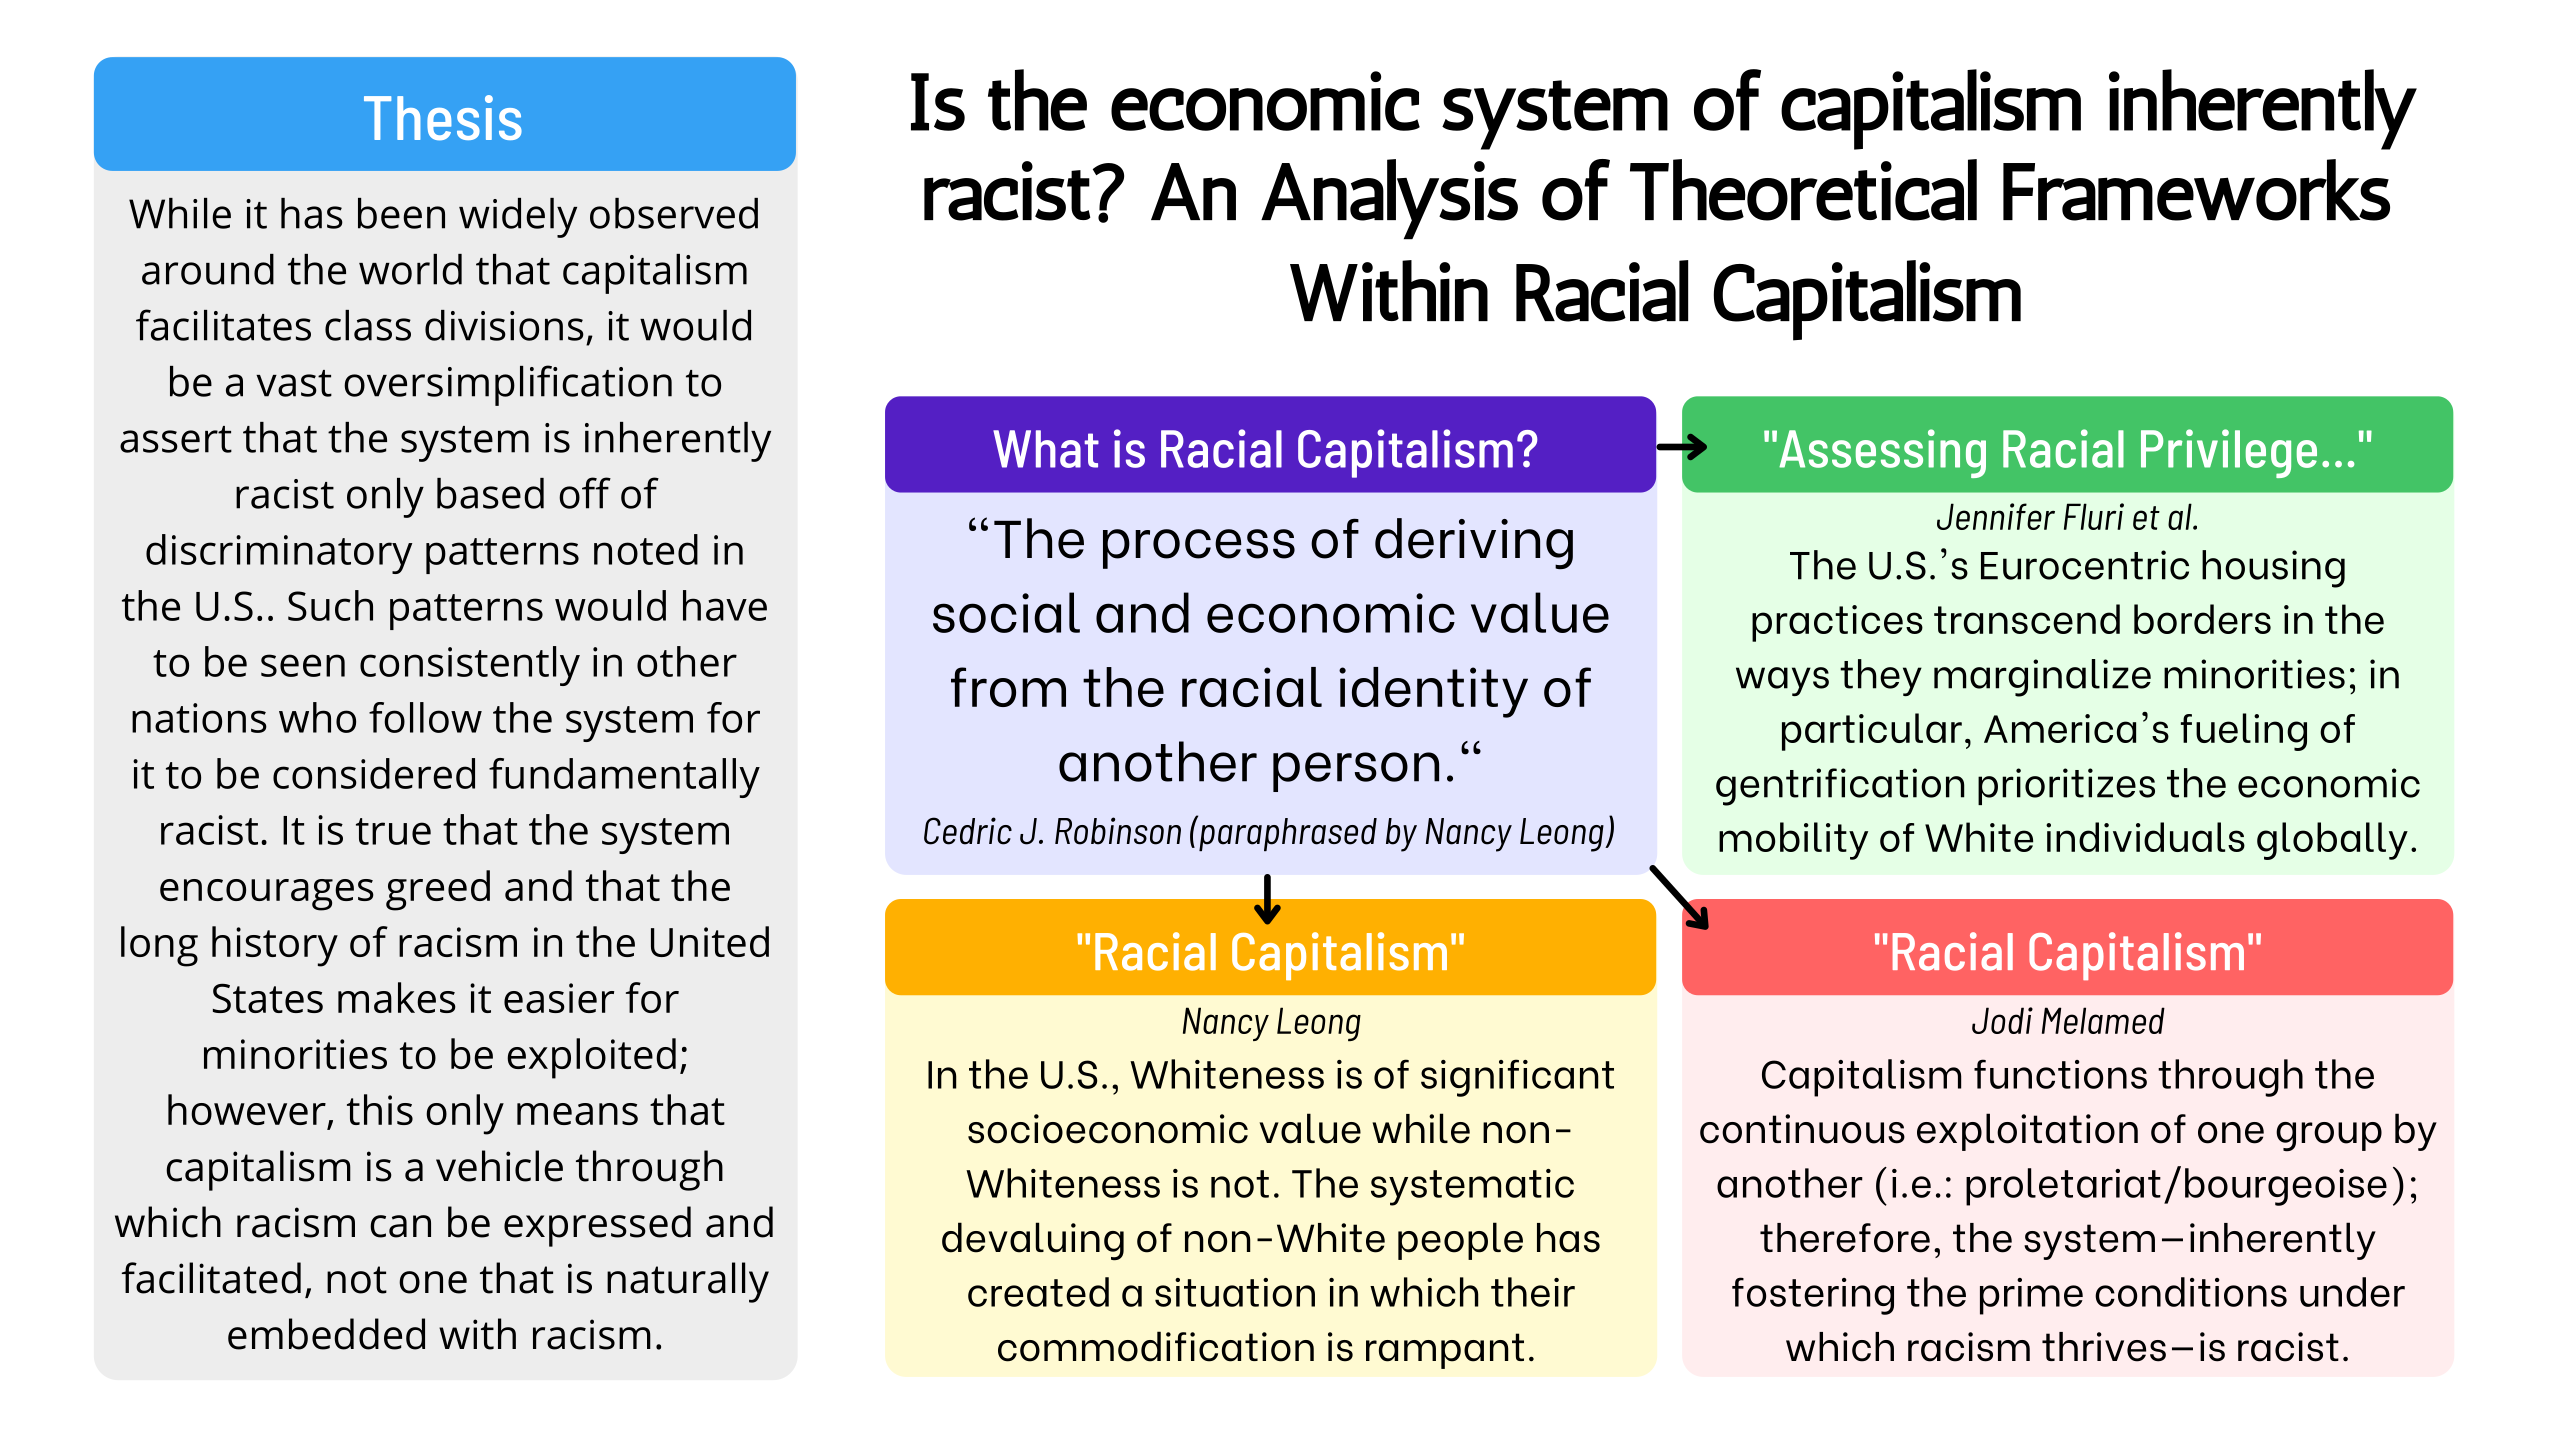  I want to click on Thesis, so click(443, 118).
